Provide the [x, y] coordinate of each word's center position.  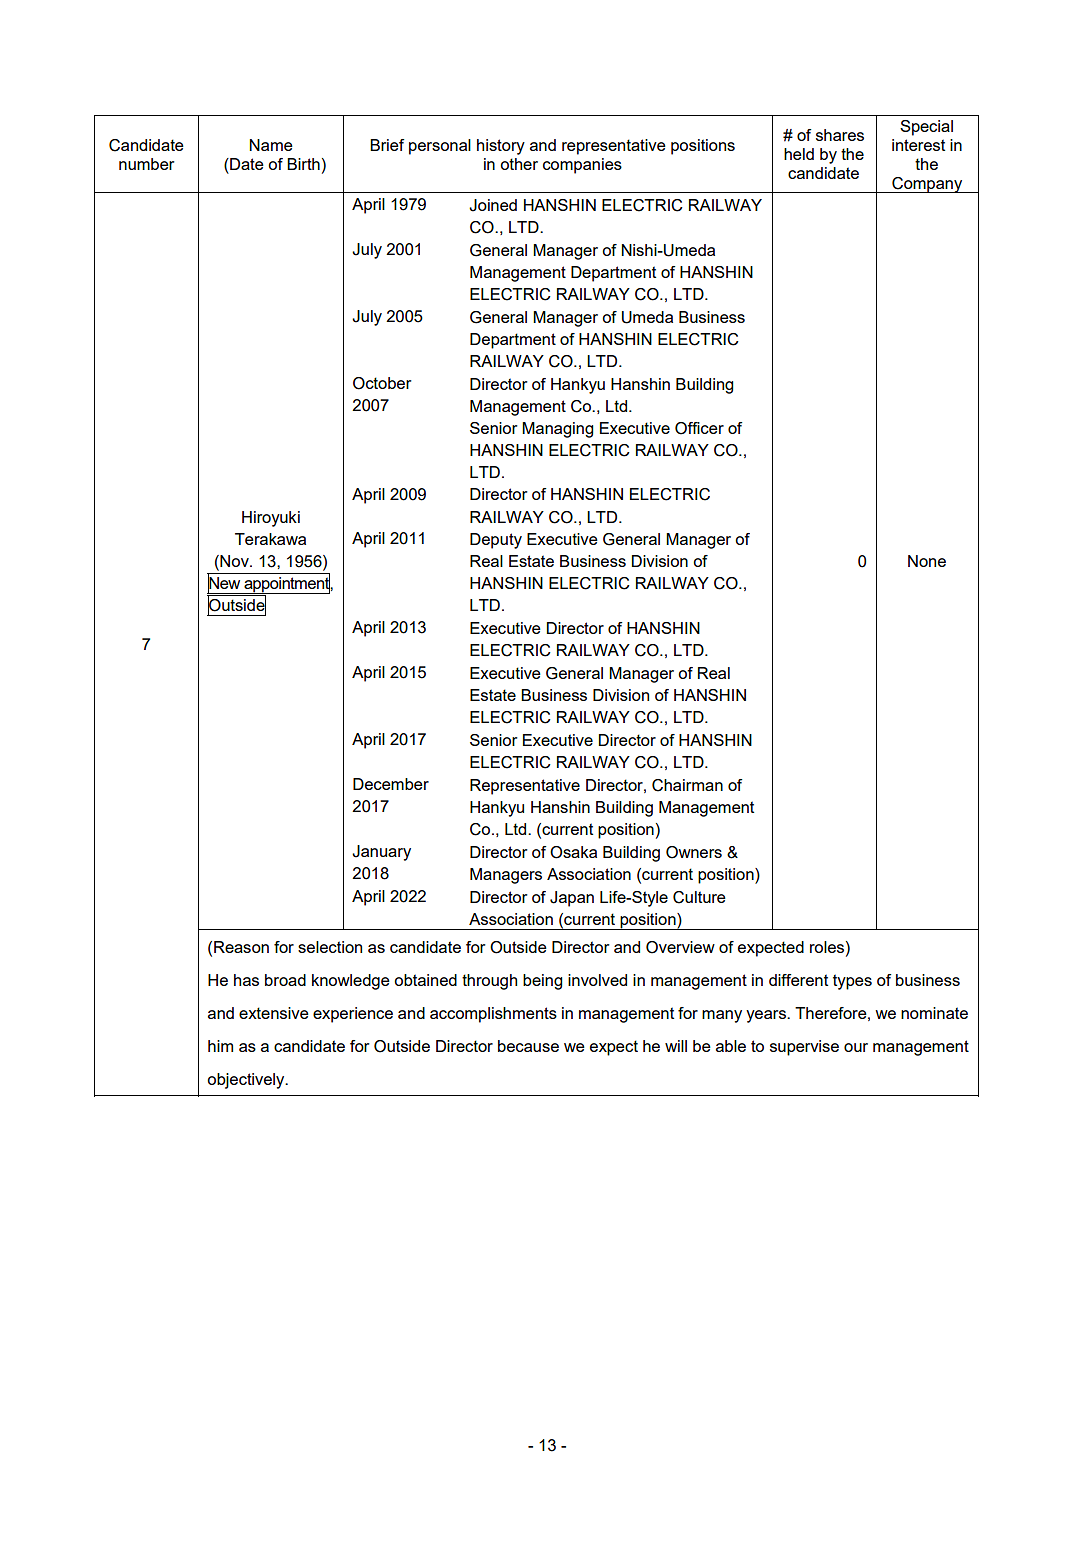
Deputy [496, 541]
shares [840, 135]
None [927, 561]
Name [271, 145]
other [519, 164]
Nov [234, 562]
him [220, 1046]
